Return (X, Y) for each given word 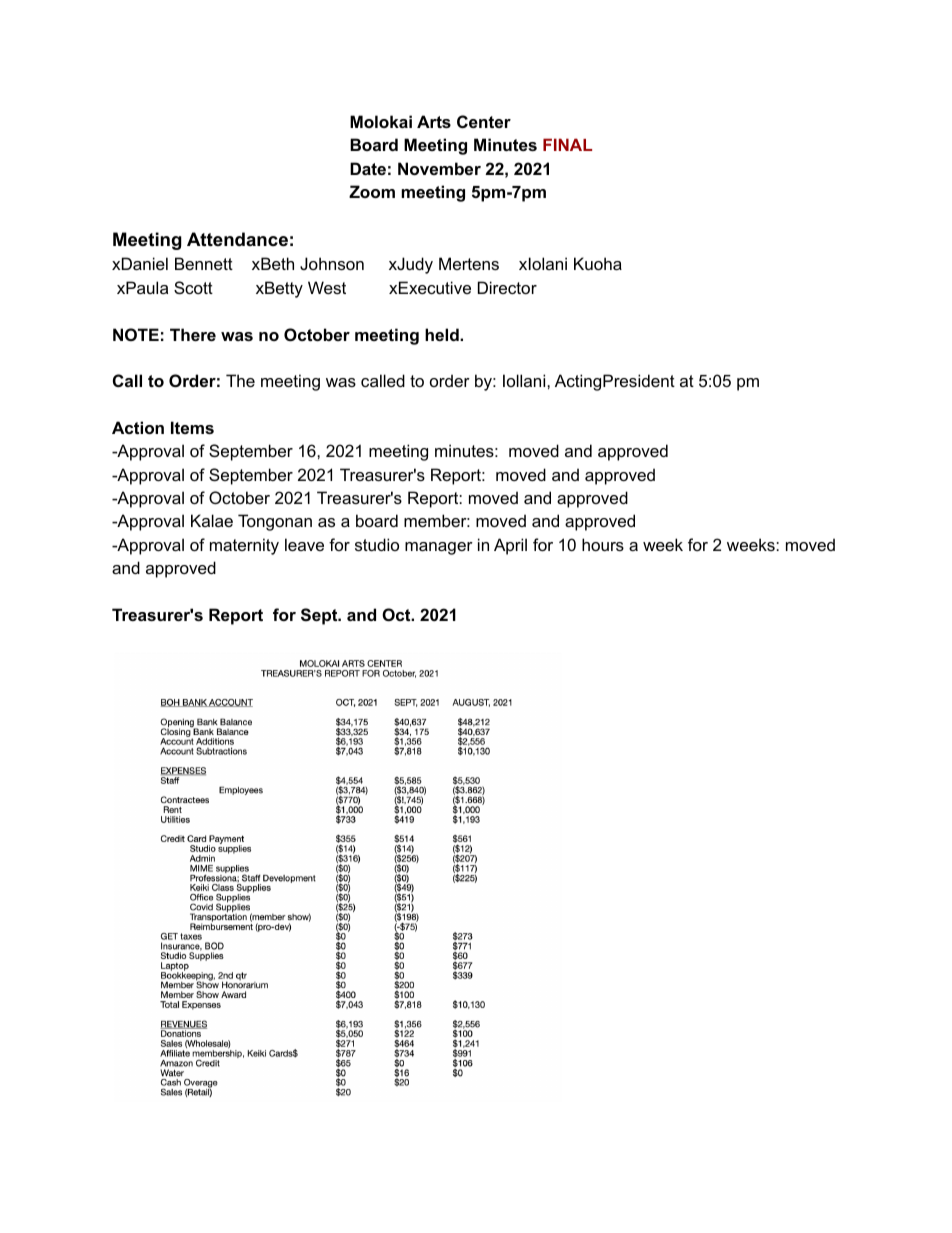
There (193, 334)
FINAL (567, 144)
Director (507, 287)
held (443, 334)
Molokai (381, 121)
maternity (244, 546)
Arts (434, 121)
